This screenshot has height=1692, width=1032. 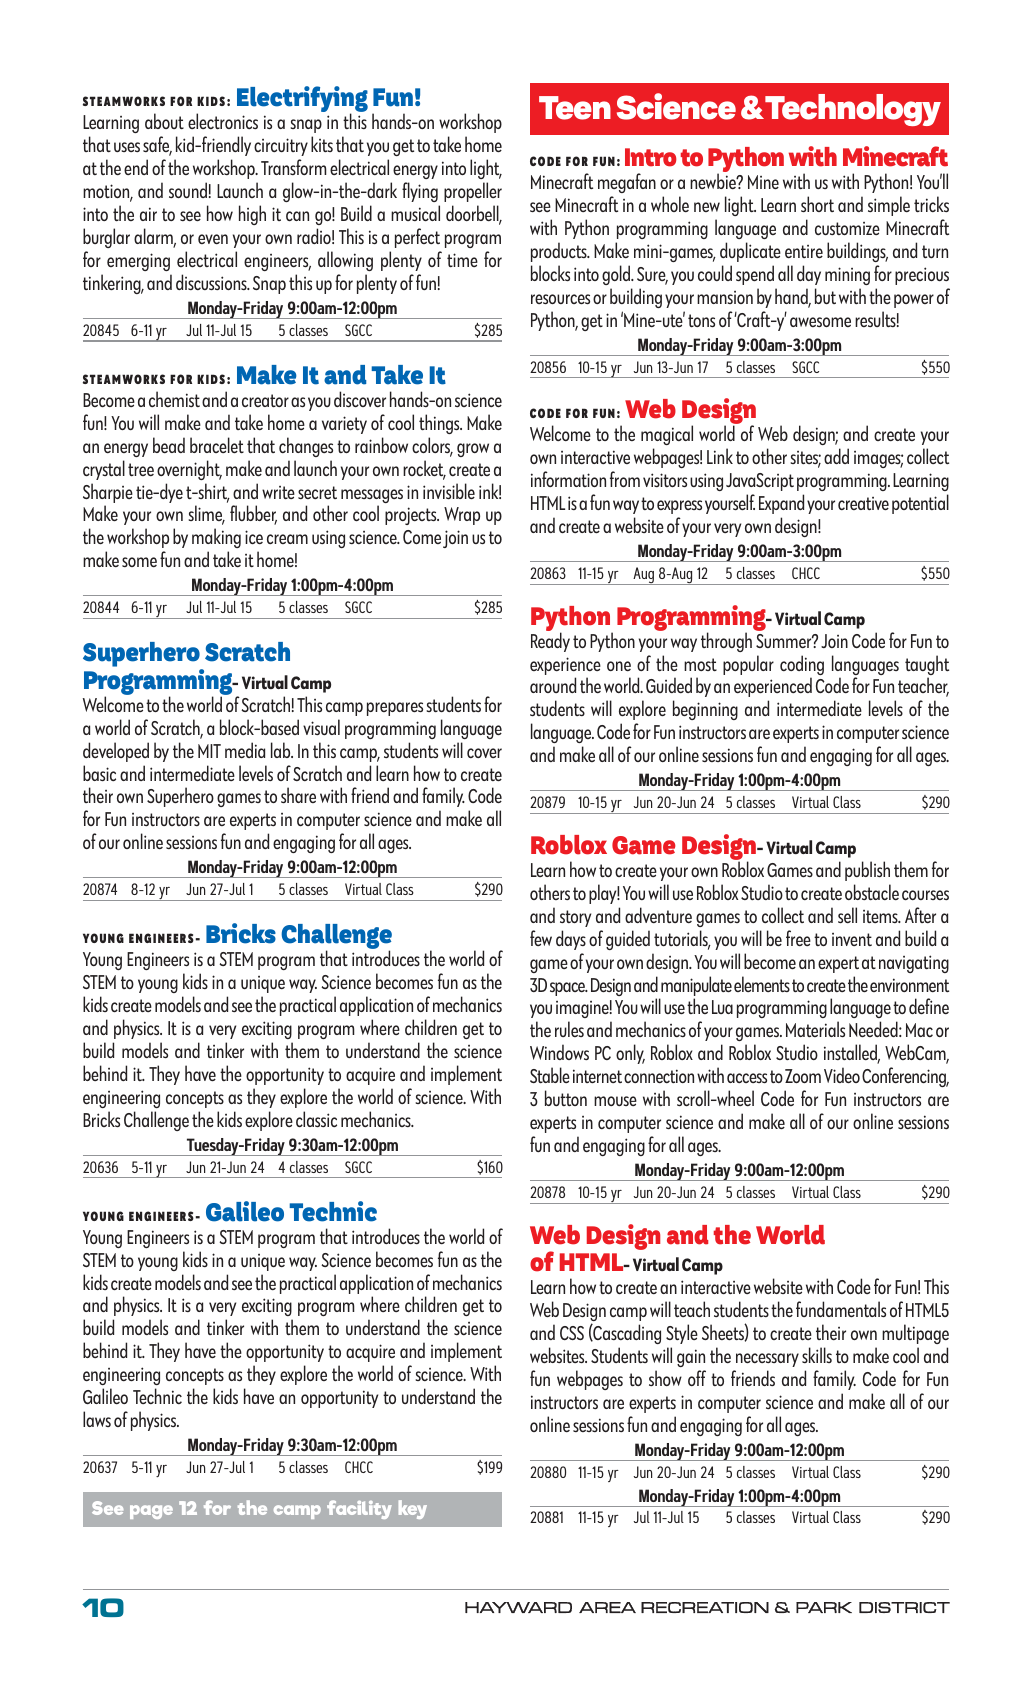 I want to click on facility, so click(x=359, y=1509).
